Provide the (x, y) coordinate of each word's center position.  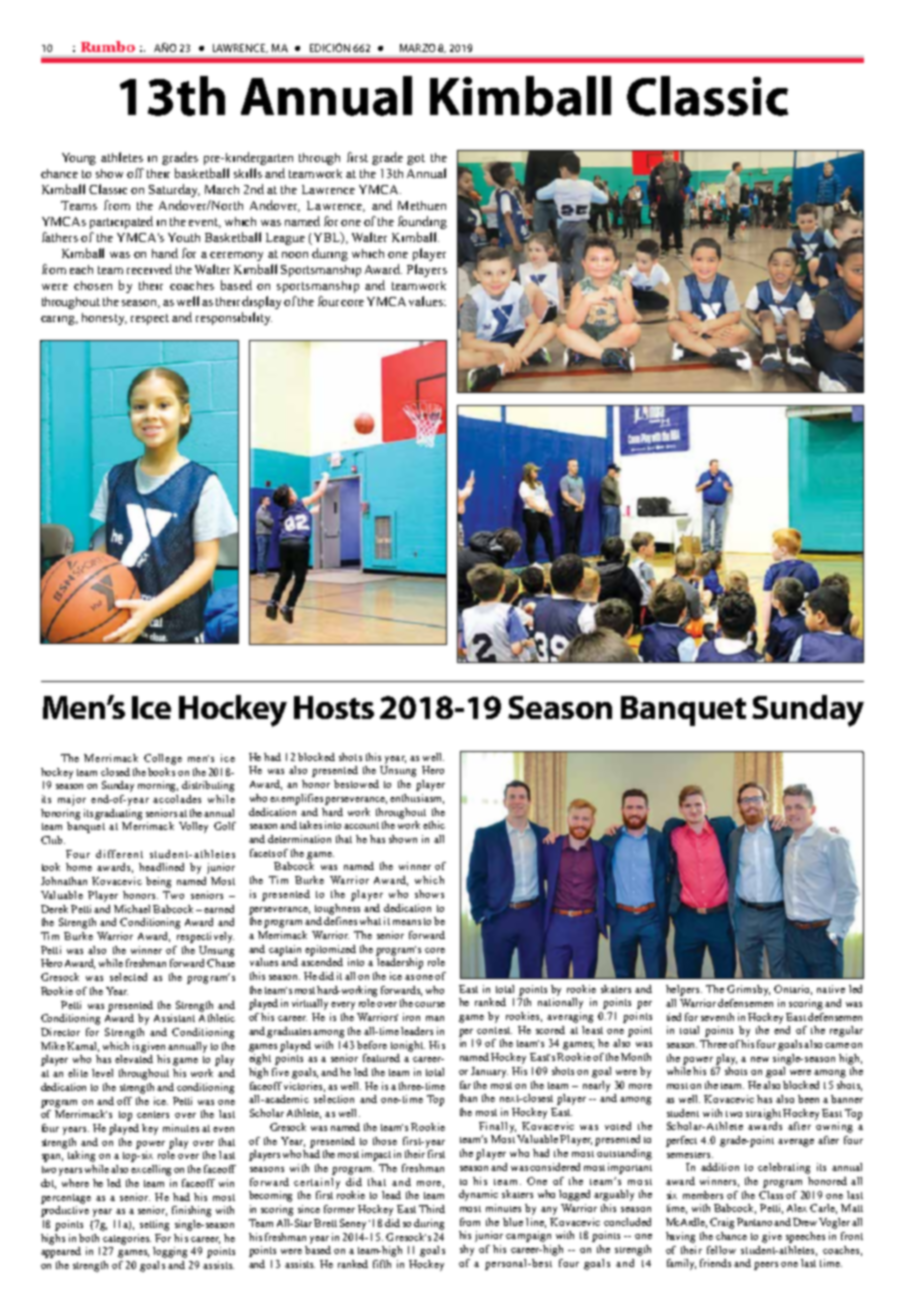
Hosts (334, 707)
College (163, 759)
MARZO (417, 48)
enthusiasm (417, 799)
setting (154, 1225)
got (416, 159)
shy (467, 1250)
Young (79, 159)
